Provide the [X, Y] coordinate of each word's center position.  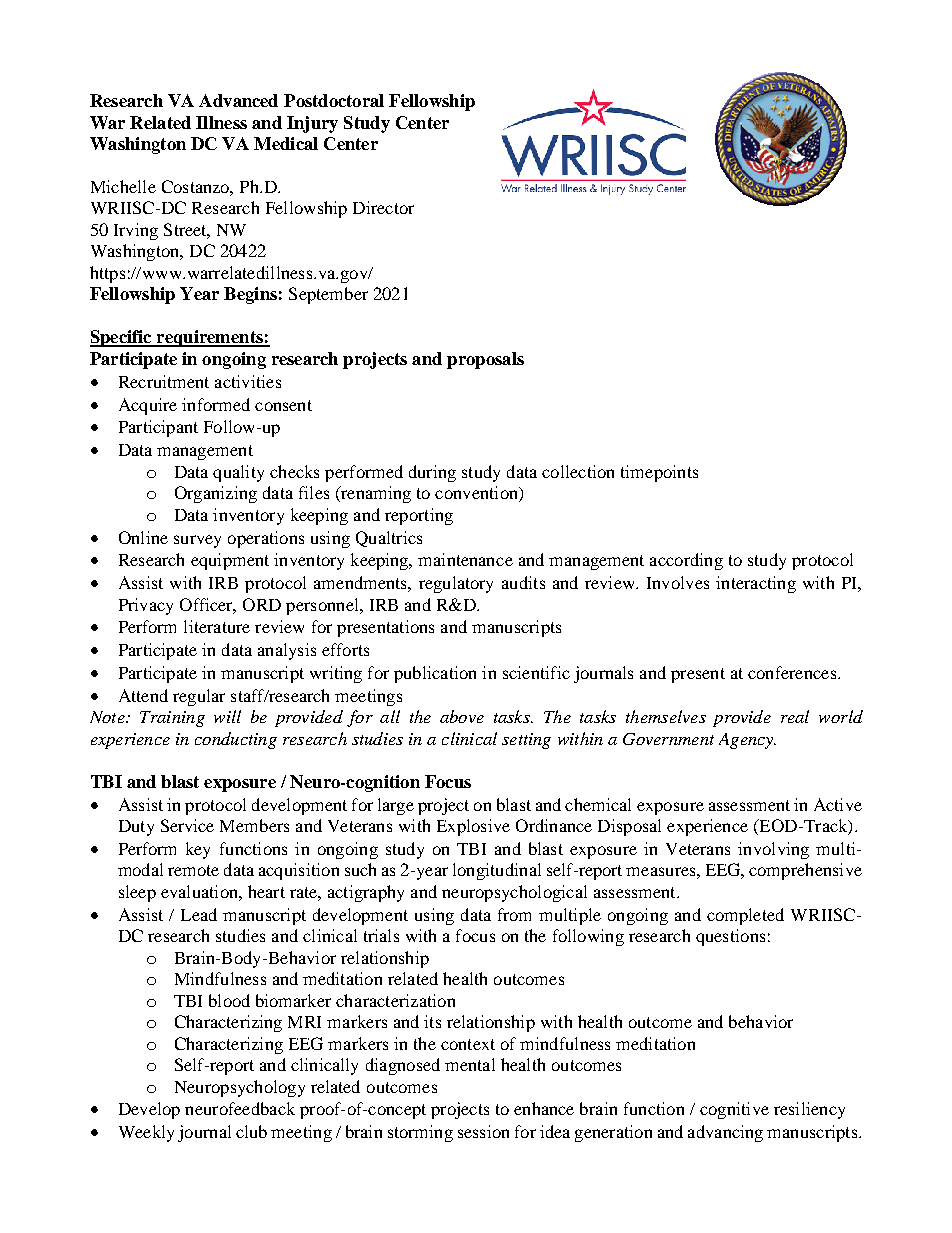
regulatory [456, 584]
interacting [756, 584]
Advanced [238, 100]
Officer [208, 605]
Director [383, 207]
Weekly [146, 1133]
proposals [485, 360]
